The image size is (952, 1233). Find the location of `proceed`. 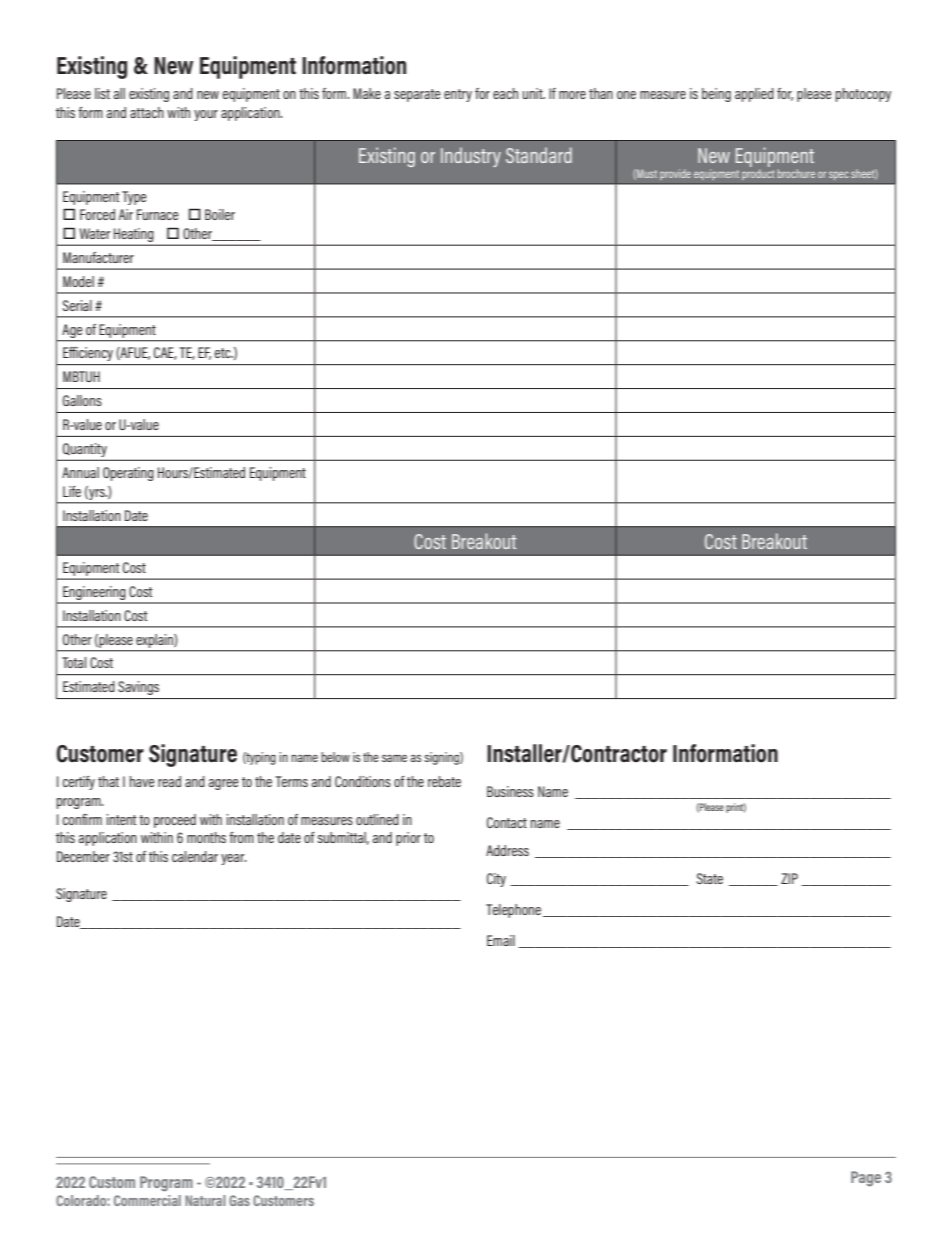

proceed is located at coordinates (175, 821).
